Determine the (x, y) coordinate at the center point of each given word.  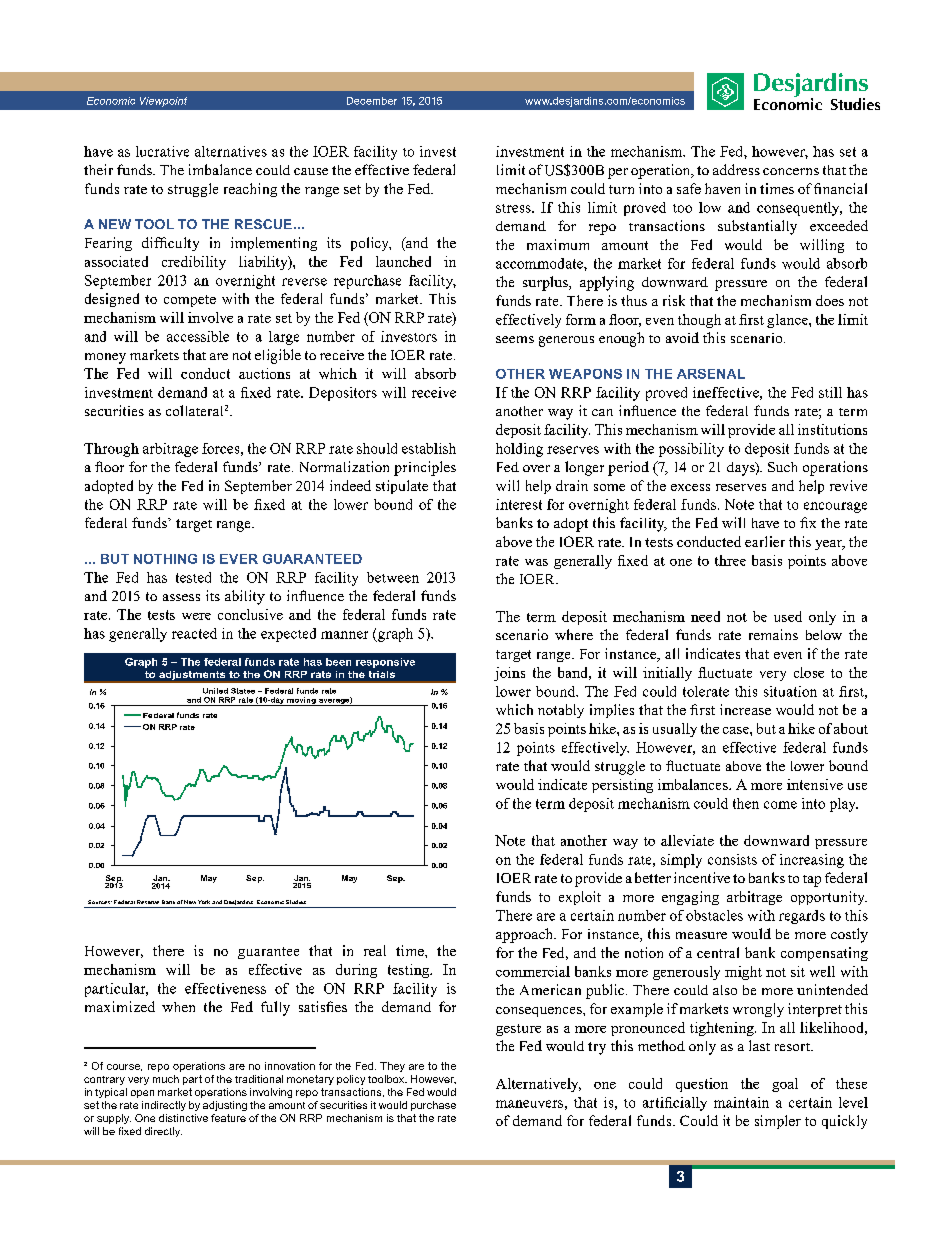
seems (515, 339)
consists (732, 859)
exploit (580, 898)
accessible (198, 336)
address (736, 169)
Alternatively (538, 1085)
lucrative (162, 151)
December (372, 101)
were (196, 616)
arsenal (711, 374)
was (536, 562)
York (204, 902)
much (166, 1079)
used (788, 616)
